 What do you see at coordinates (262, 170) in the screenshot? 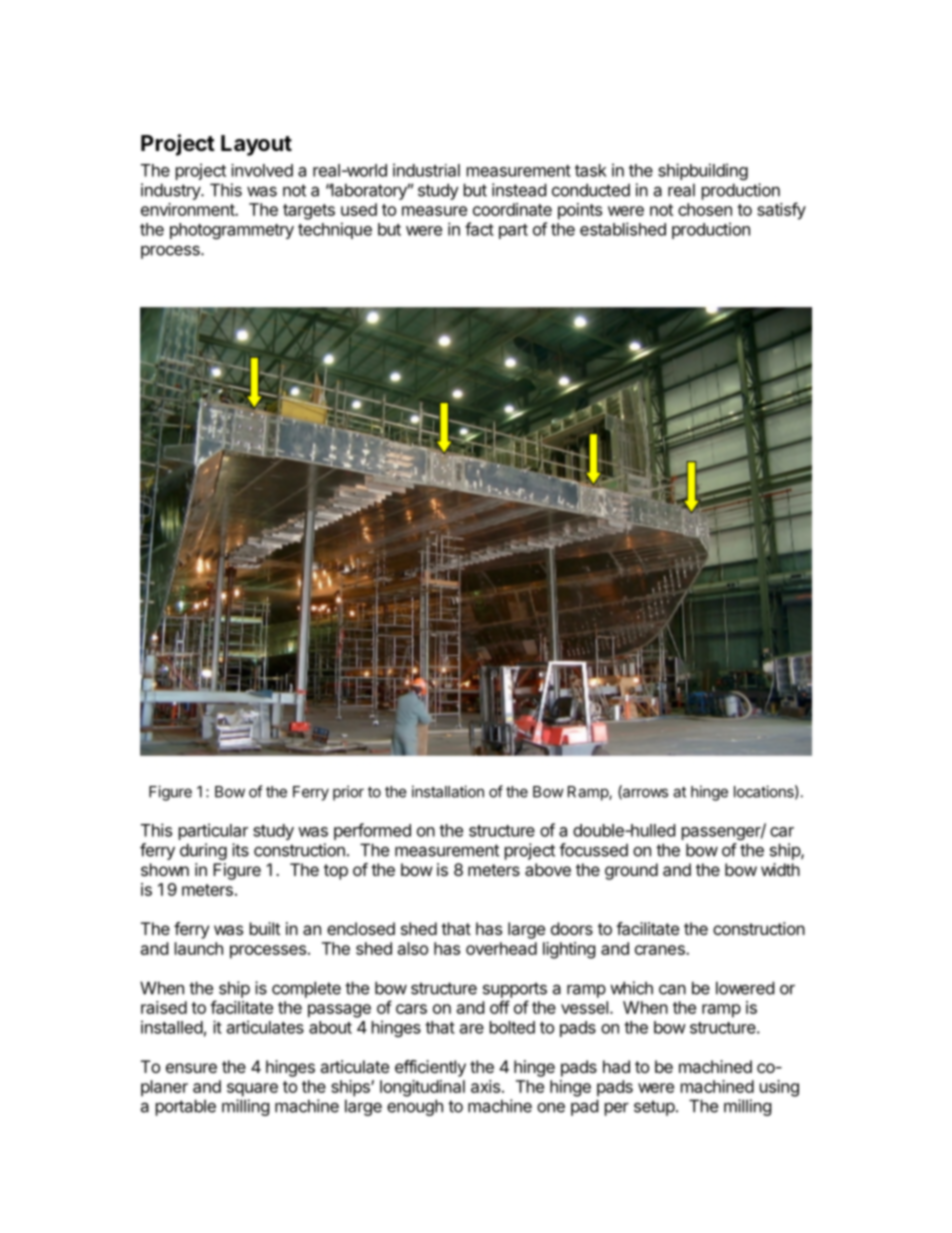
I see `involved` at bounding box center [262, 170].
